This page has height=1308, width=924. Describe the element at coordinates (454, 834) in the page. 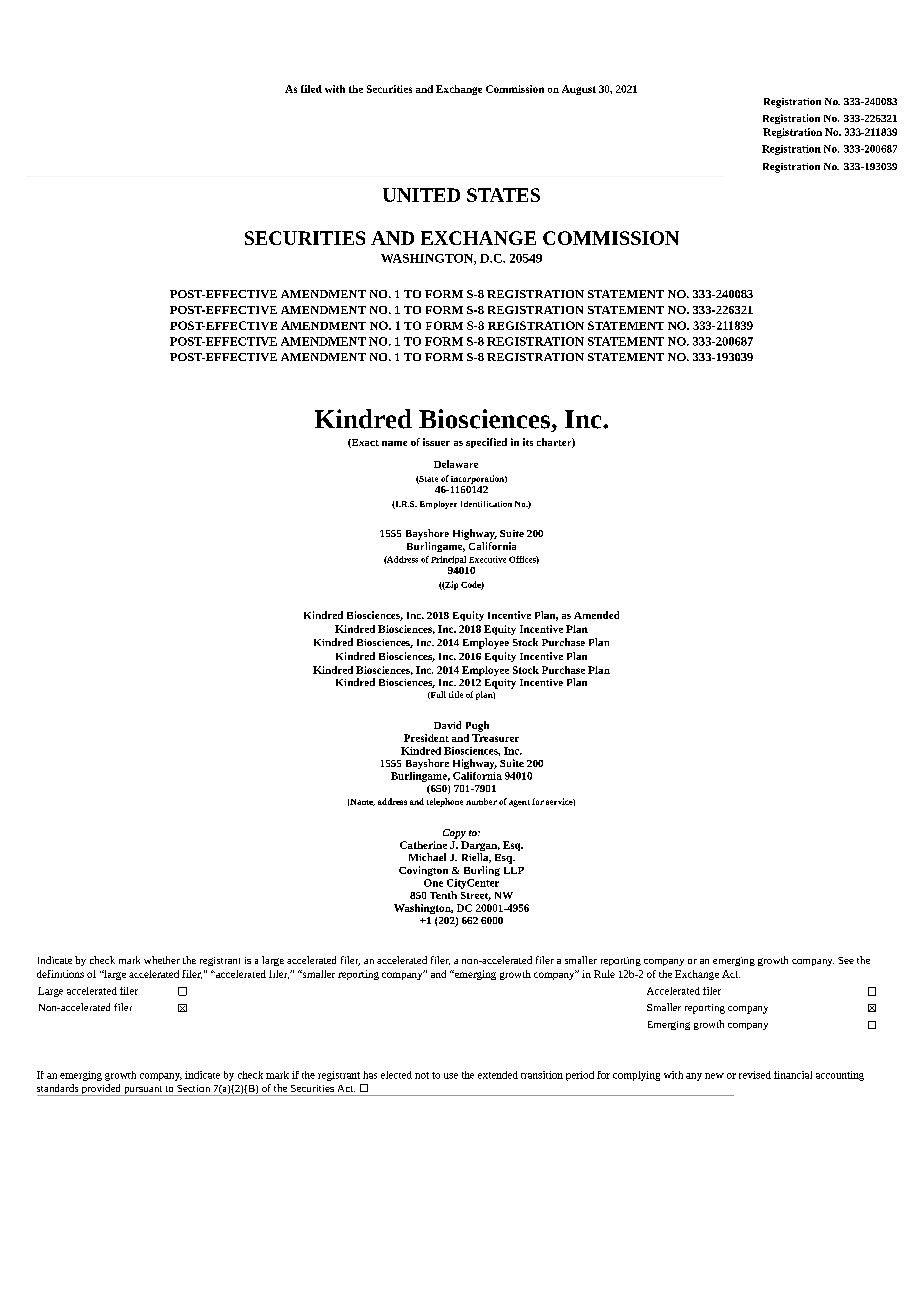

I see `Copy` at that location.
